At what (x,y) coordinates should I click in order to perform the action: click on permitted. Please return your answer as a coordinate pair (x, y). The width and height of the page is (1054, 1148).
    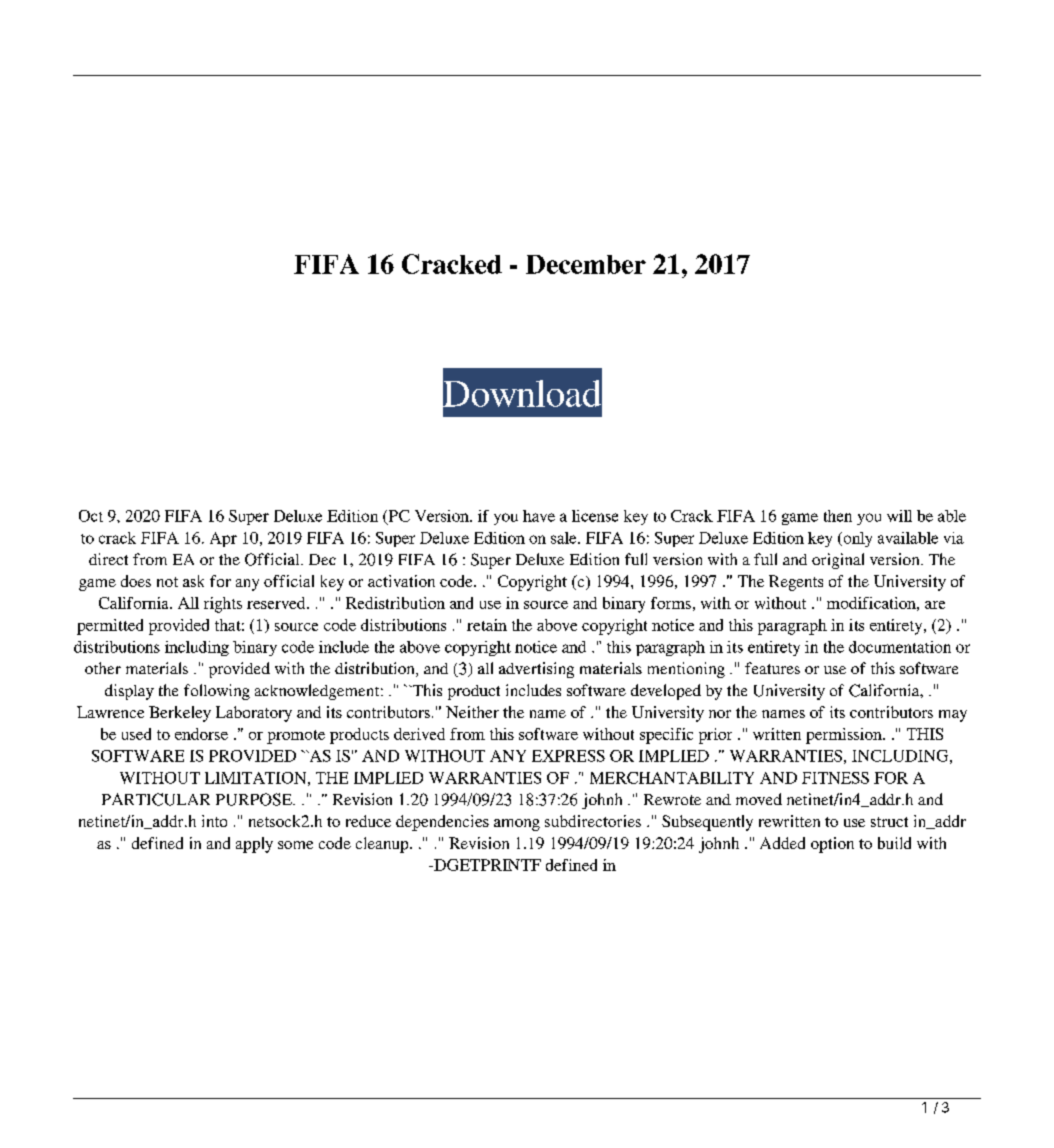
    Looking at the image, I should click on (110, 627).
